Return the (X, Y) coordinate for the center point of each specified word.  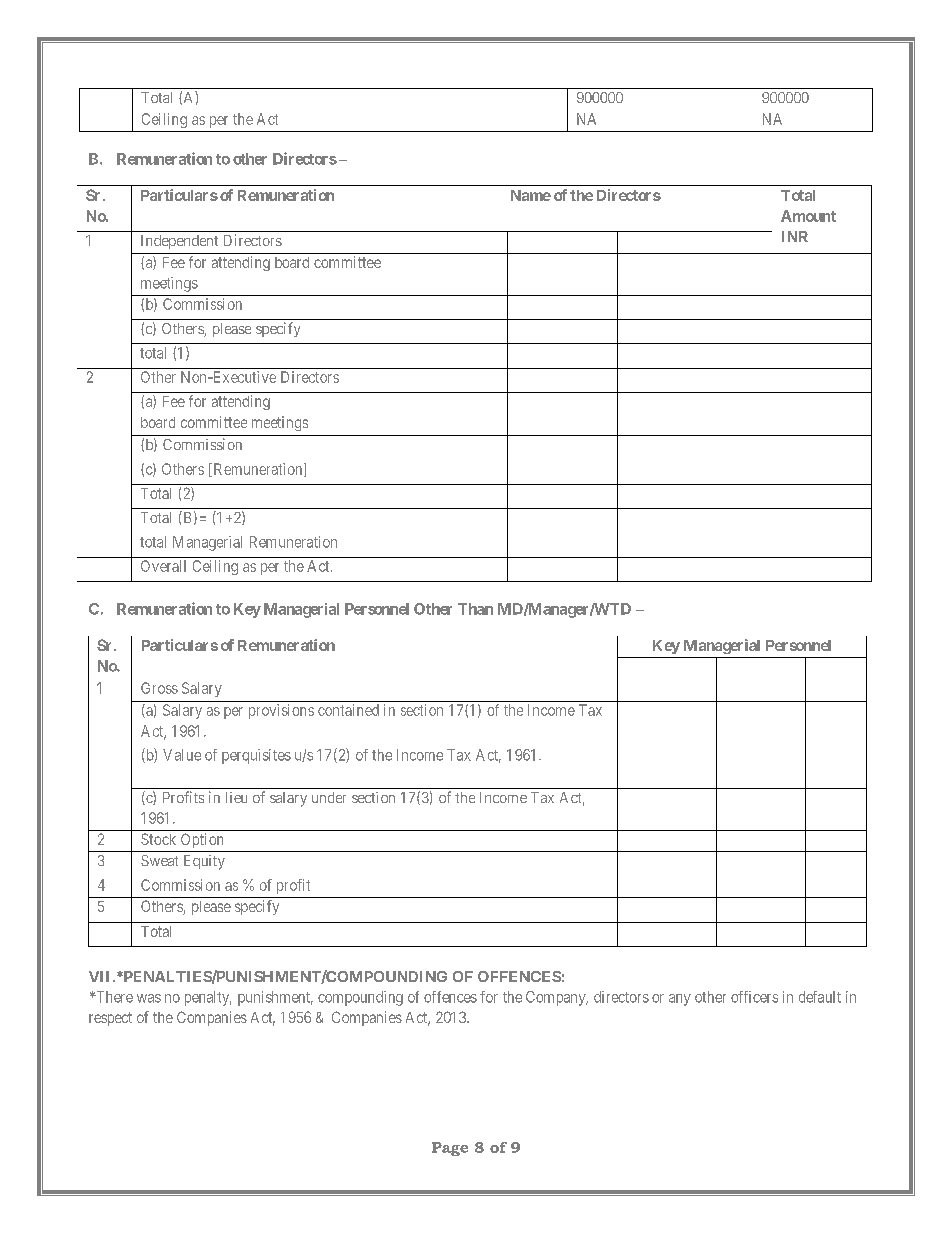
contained (348, 710)
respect (110, 1019)
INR (795, 236)
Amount (808, 216)
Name (531, 195)
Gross (159, 688)
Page (450, 1149)
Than (475, 609)
